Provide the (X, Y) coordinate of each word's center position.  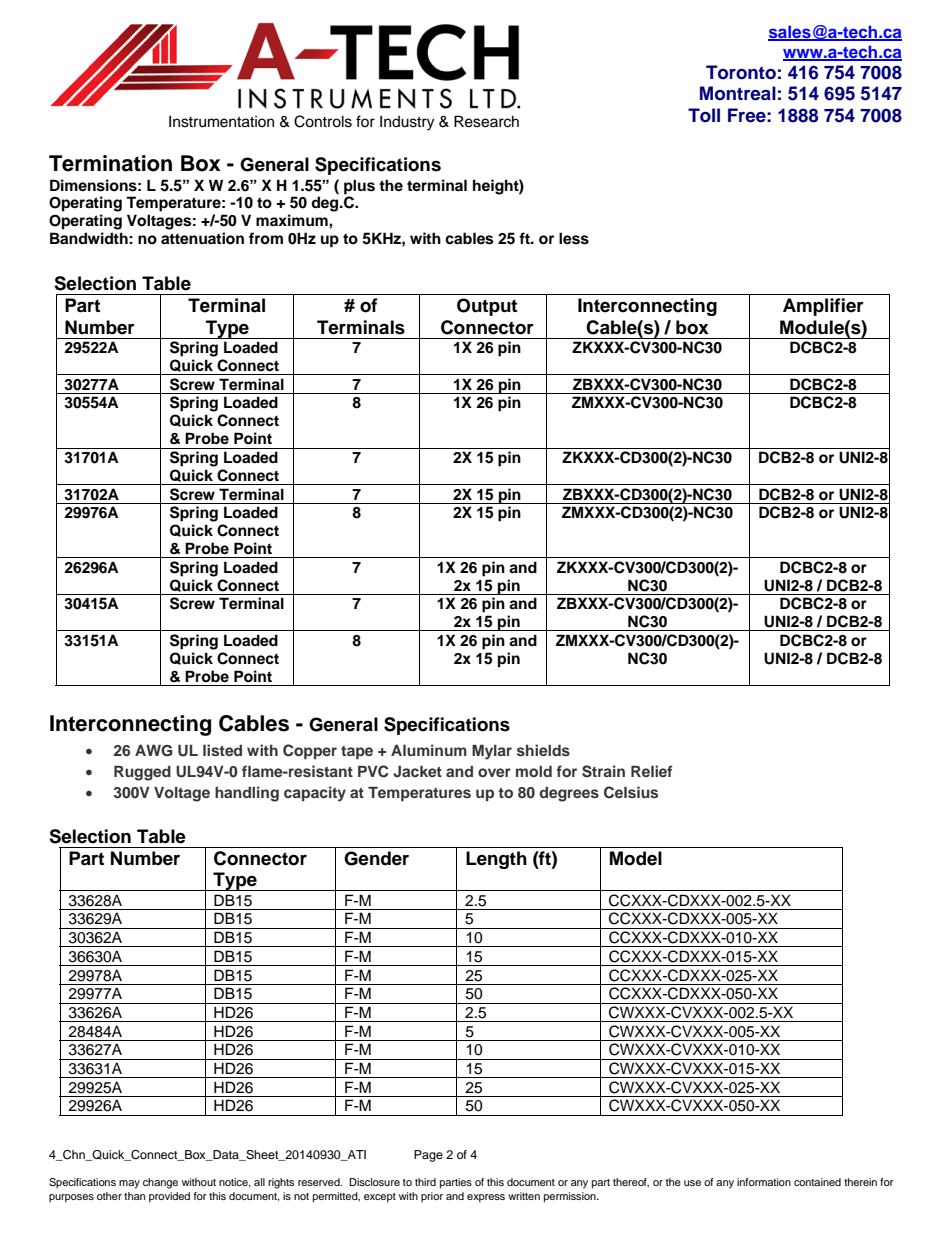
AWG (153, 751)
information (764, 1182)
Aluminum (429, 750)
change (160, 1183)
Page (428, 1156)
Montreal (738, 93)
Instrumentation (221, 121)
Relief (652, 771)
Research (486, 121)
